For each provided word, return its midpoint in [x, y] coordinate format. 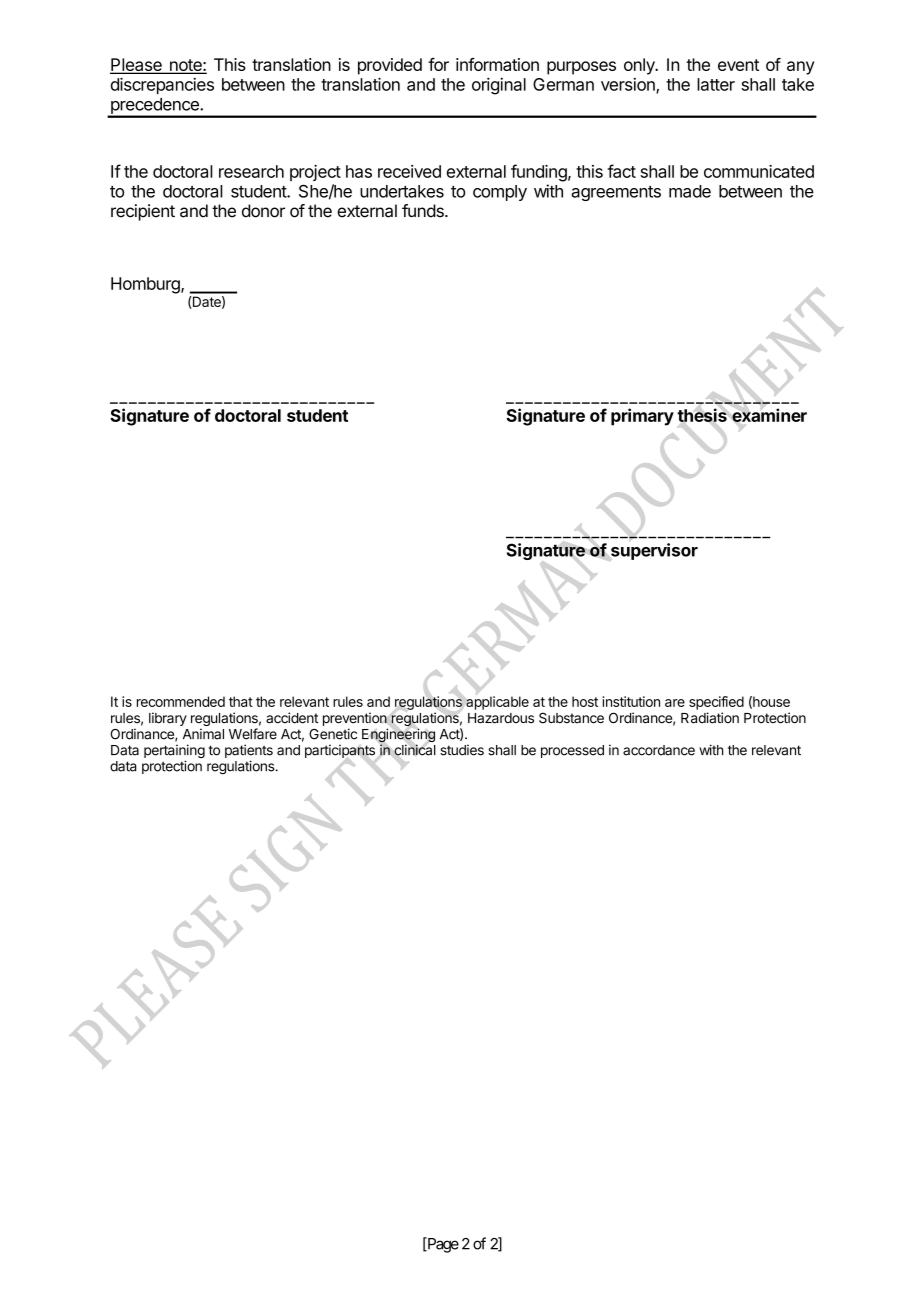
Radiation [710, 718]
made [690, 191]
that [241, 701]
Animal [203, 734]
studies [462, 750]
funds [424, 211]
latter [716, 84]
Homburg [146, 285]
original [499, 86]
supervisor [654, 551]
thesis [702, 415]
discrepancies [162, 85]
